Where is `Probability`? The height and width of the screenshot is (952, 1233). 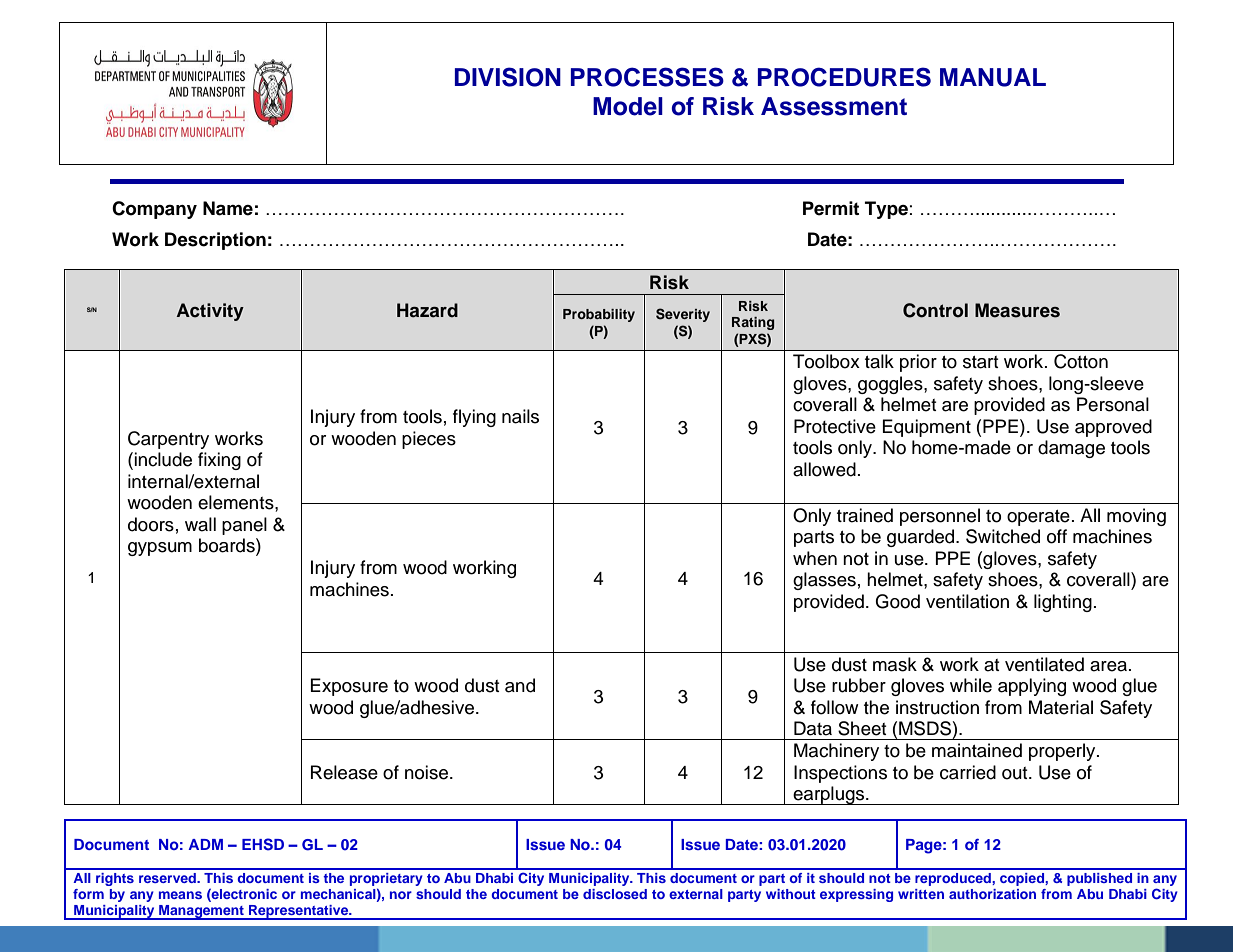 Probability is located at coordinates (599, 315).
